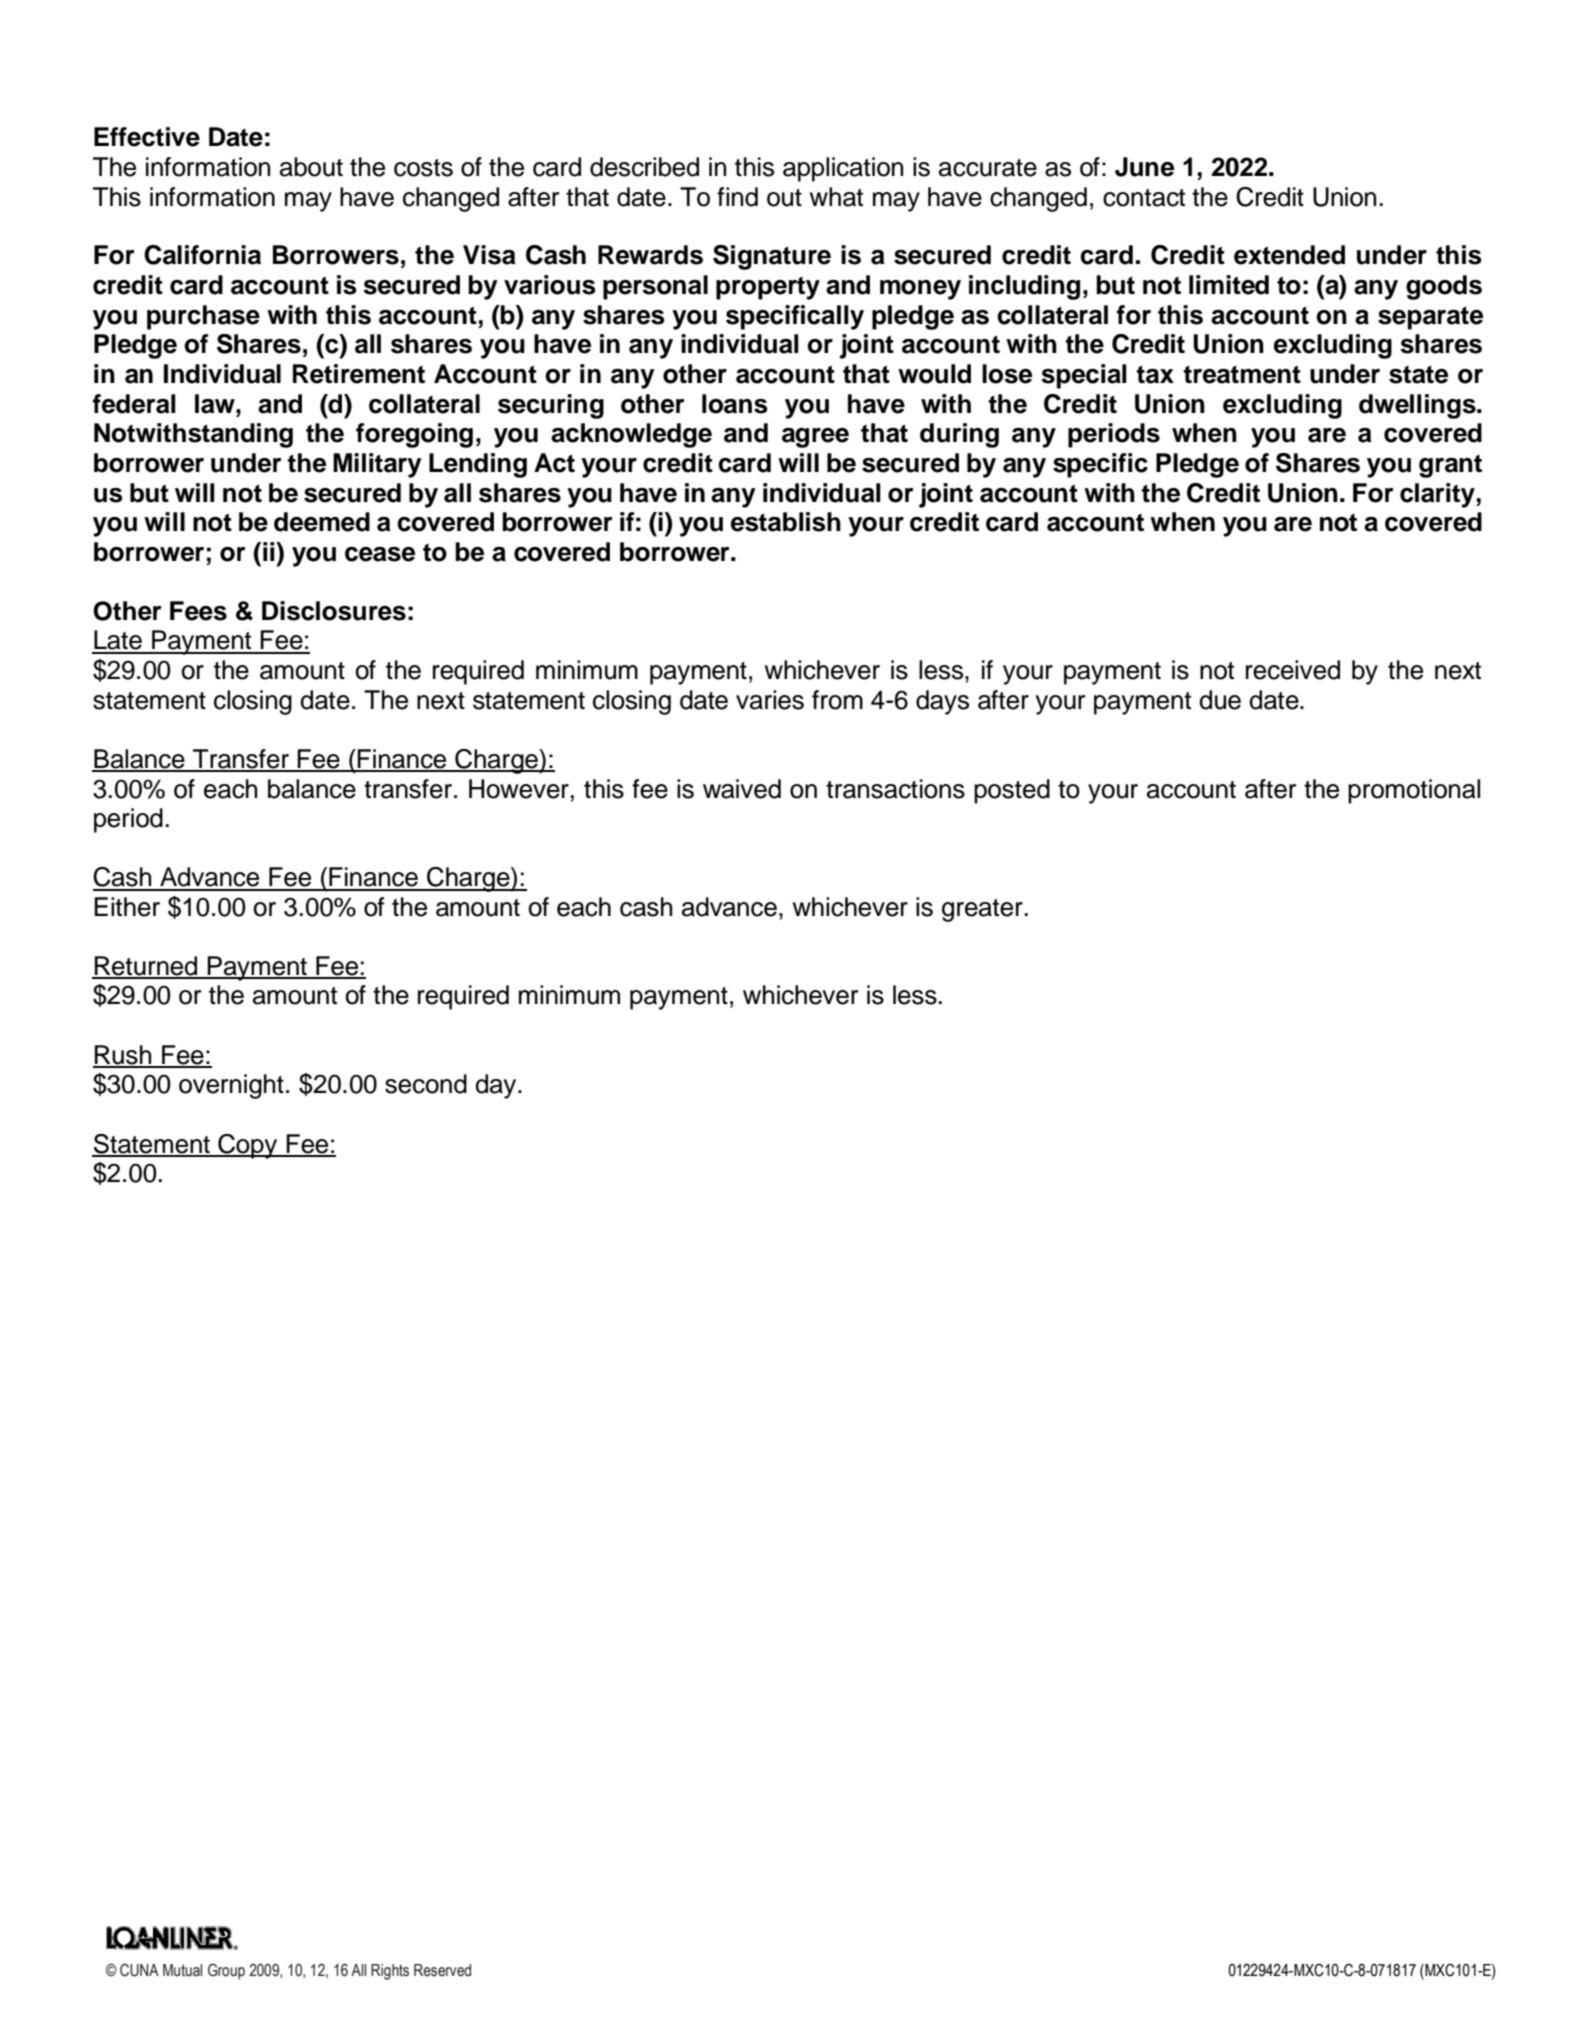 The image size is (1575, 2038). I want to click on about, so click(311, 167).
